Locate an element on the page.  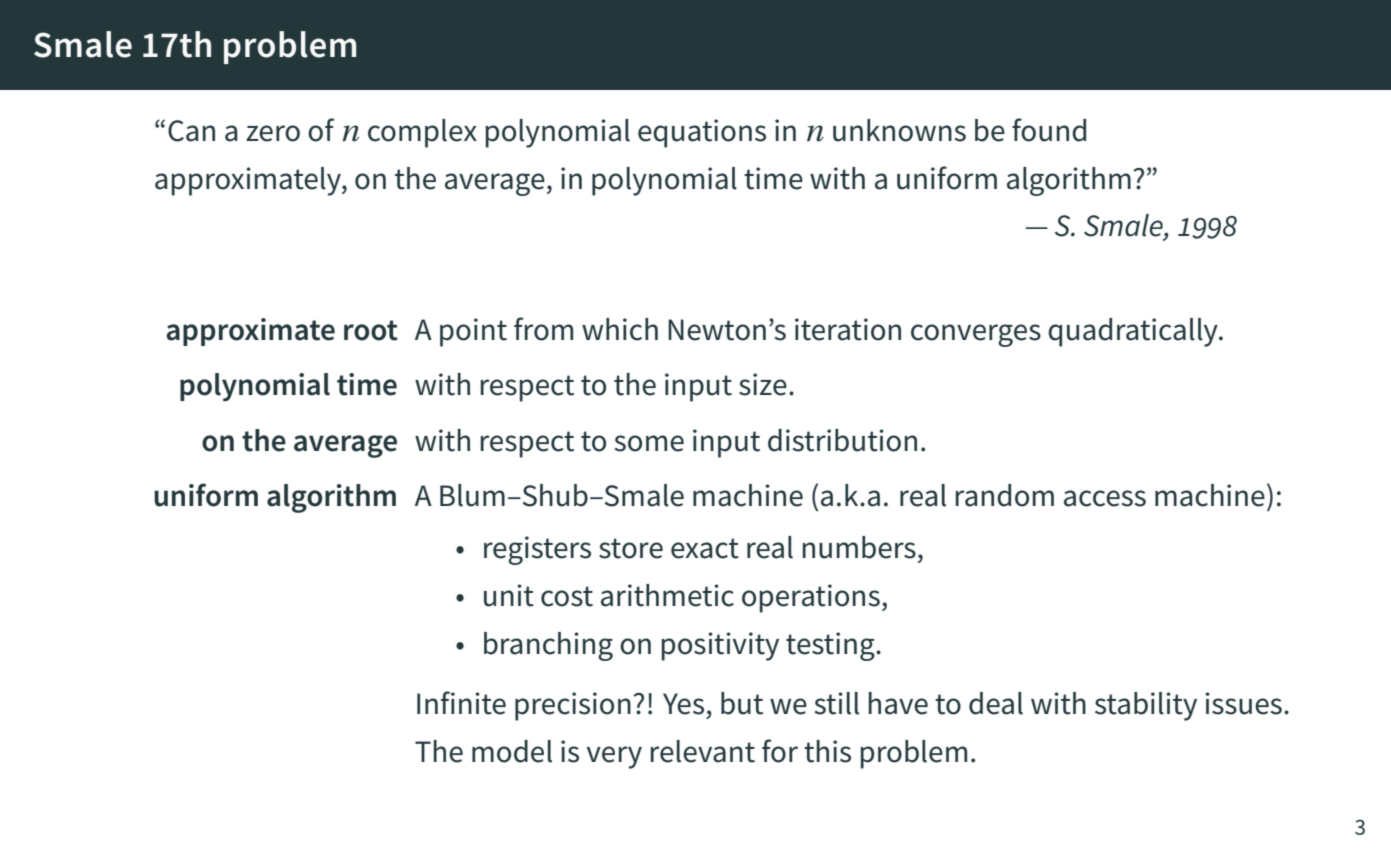
converges is located at coordinates (976, 335).
